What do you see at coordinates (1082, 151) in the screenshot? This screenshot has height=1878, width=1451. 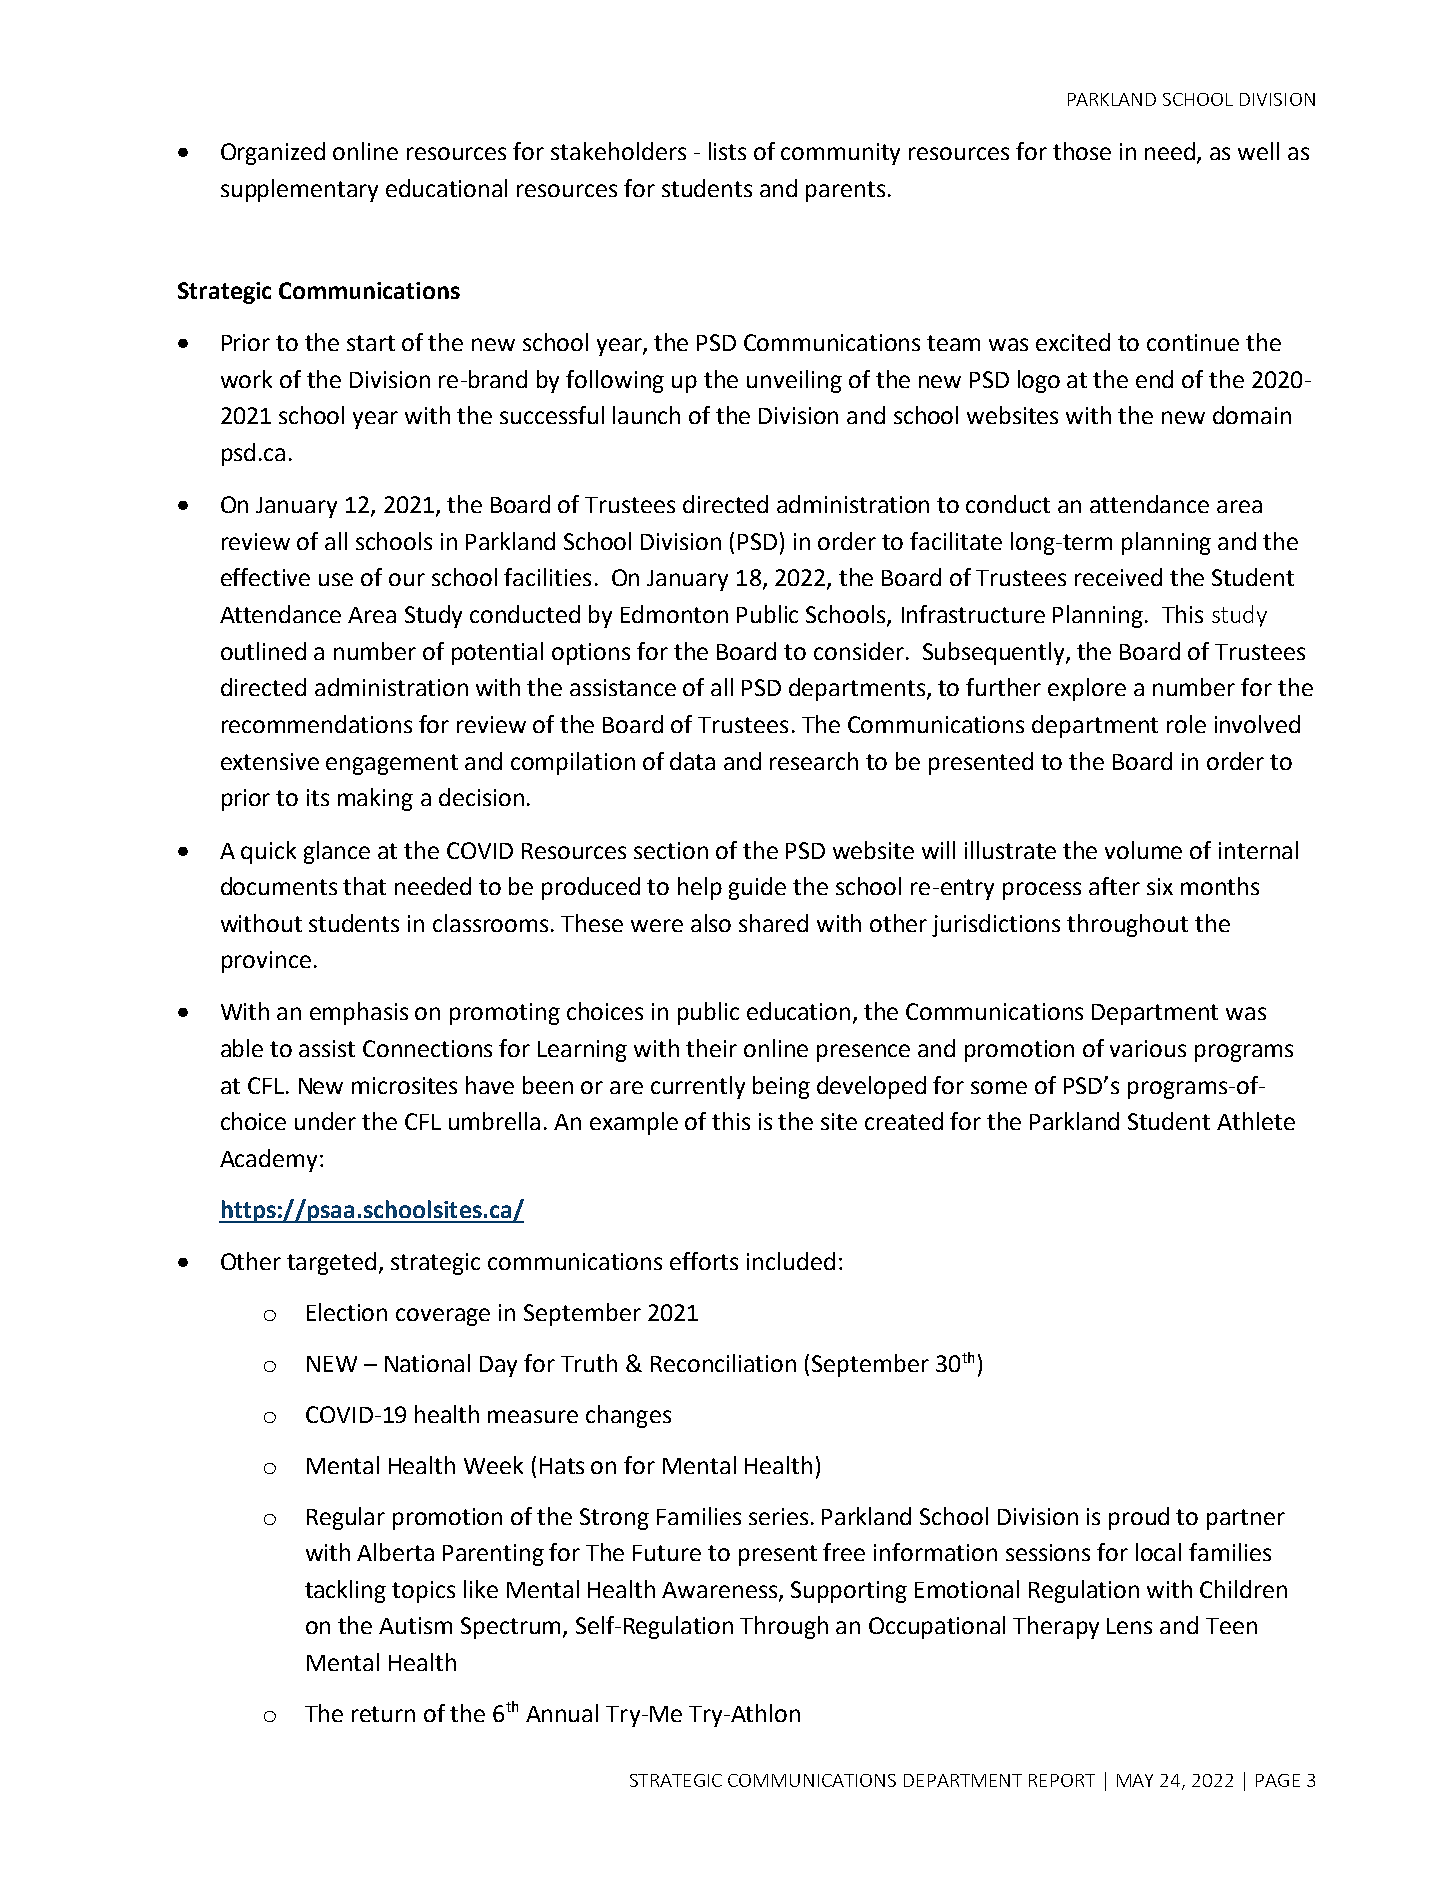 I see `those` at bounding box center [1082, 151].
